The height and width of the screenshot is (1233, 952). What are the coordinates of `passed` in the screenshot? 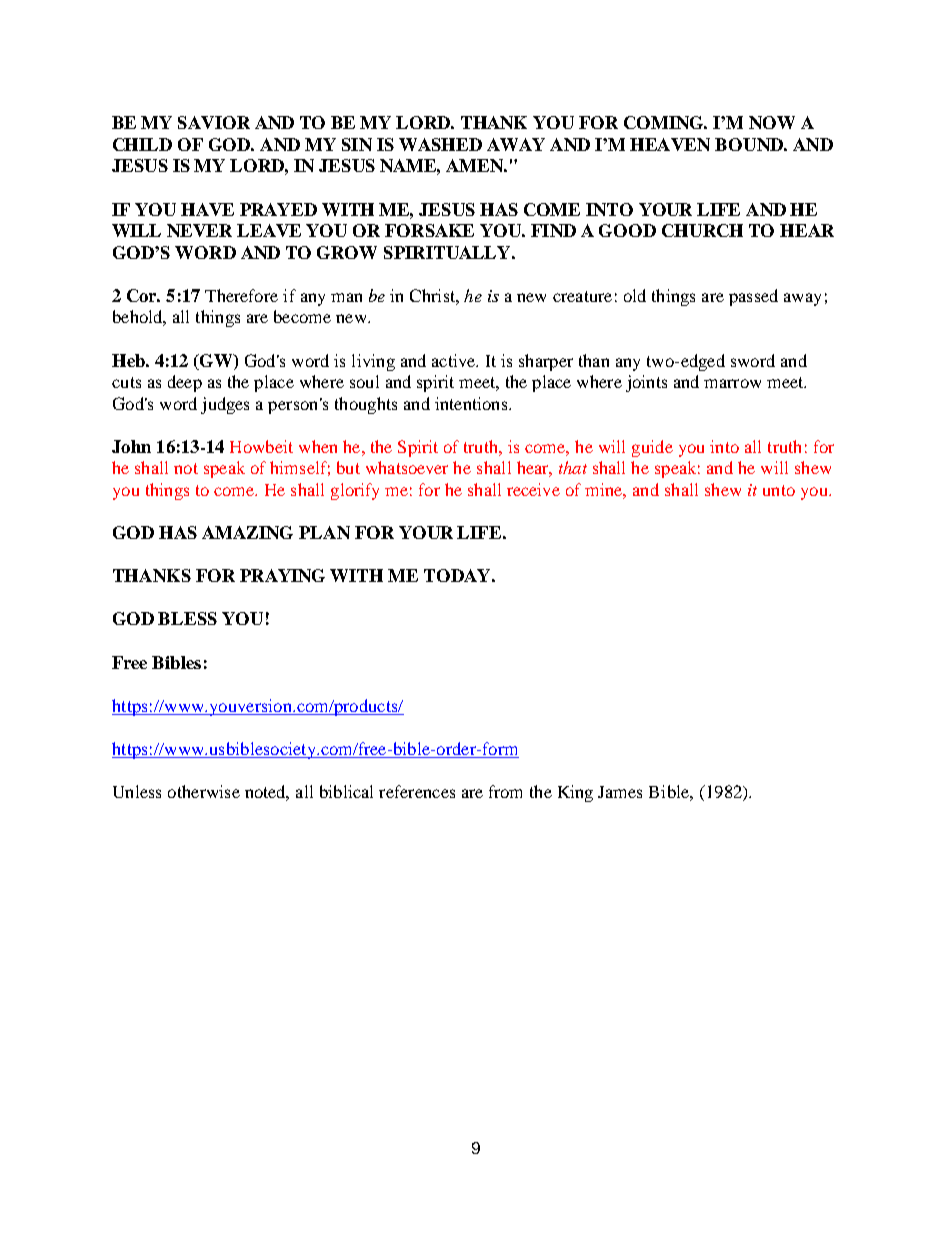 It's located at (753, 297).
